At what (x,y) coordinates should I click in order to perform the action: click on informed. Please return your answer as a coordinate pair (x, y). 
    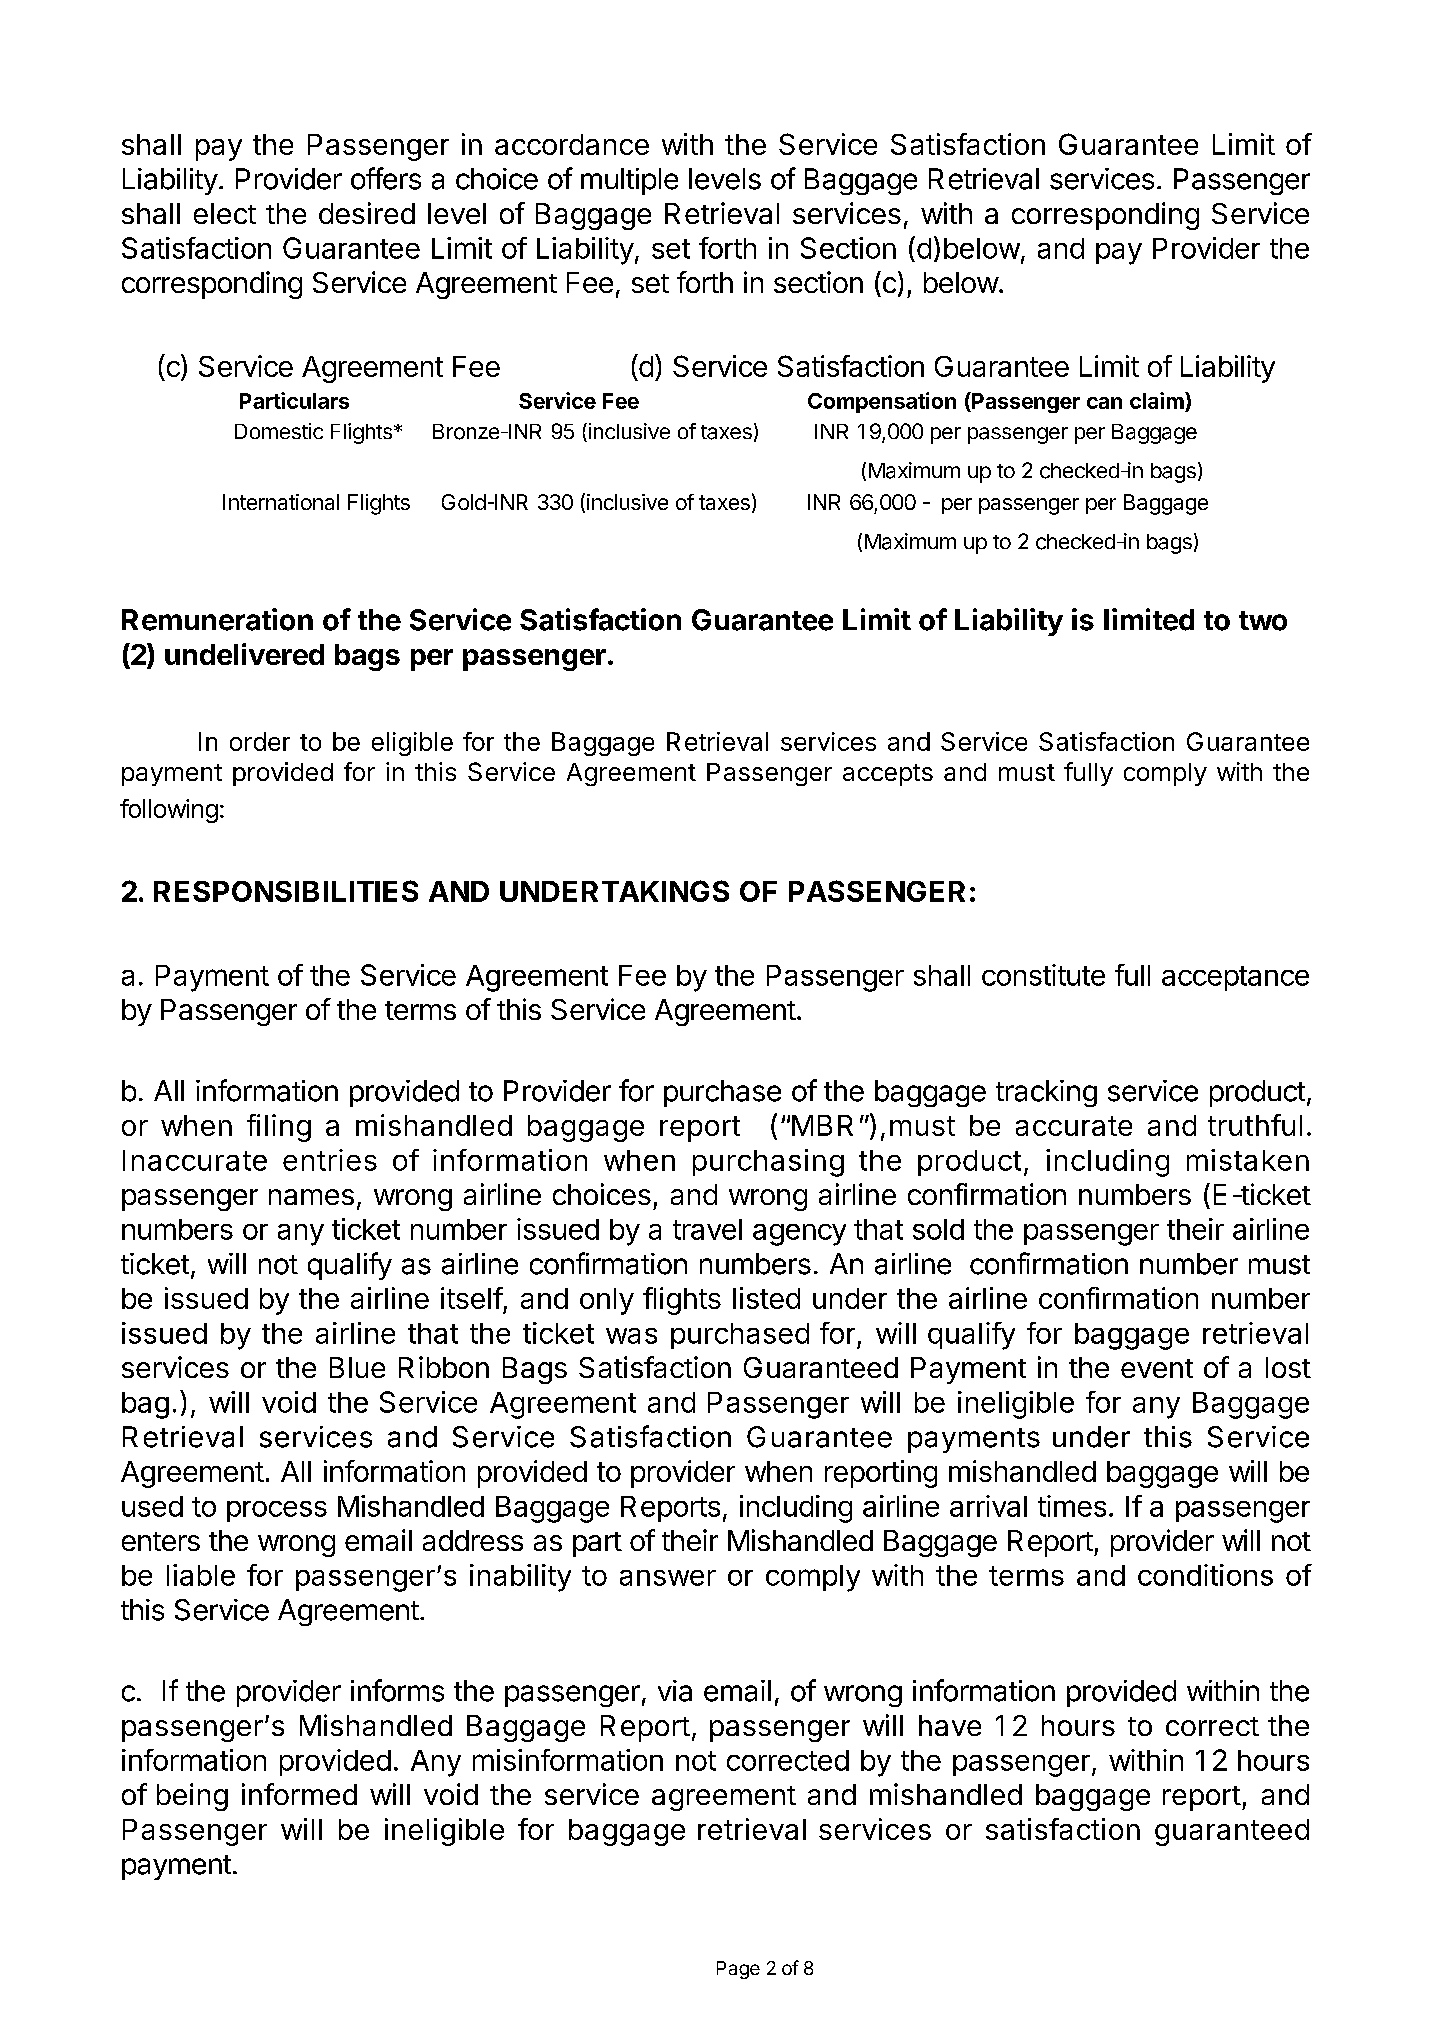
    Looking at the image, I should click on (299, 1794).
